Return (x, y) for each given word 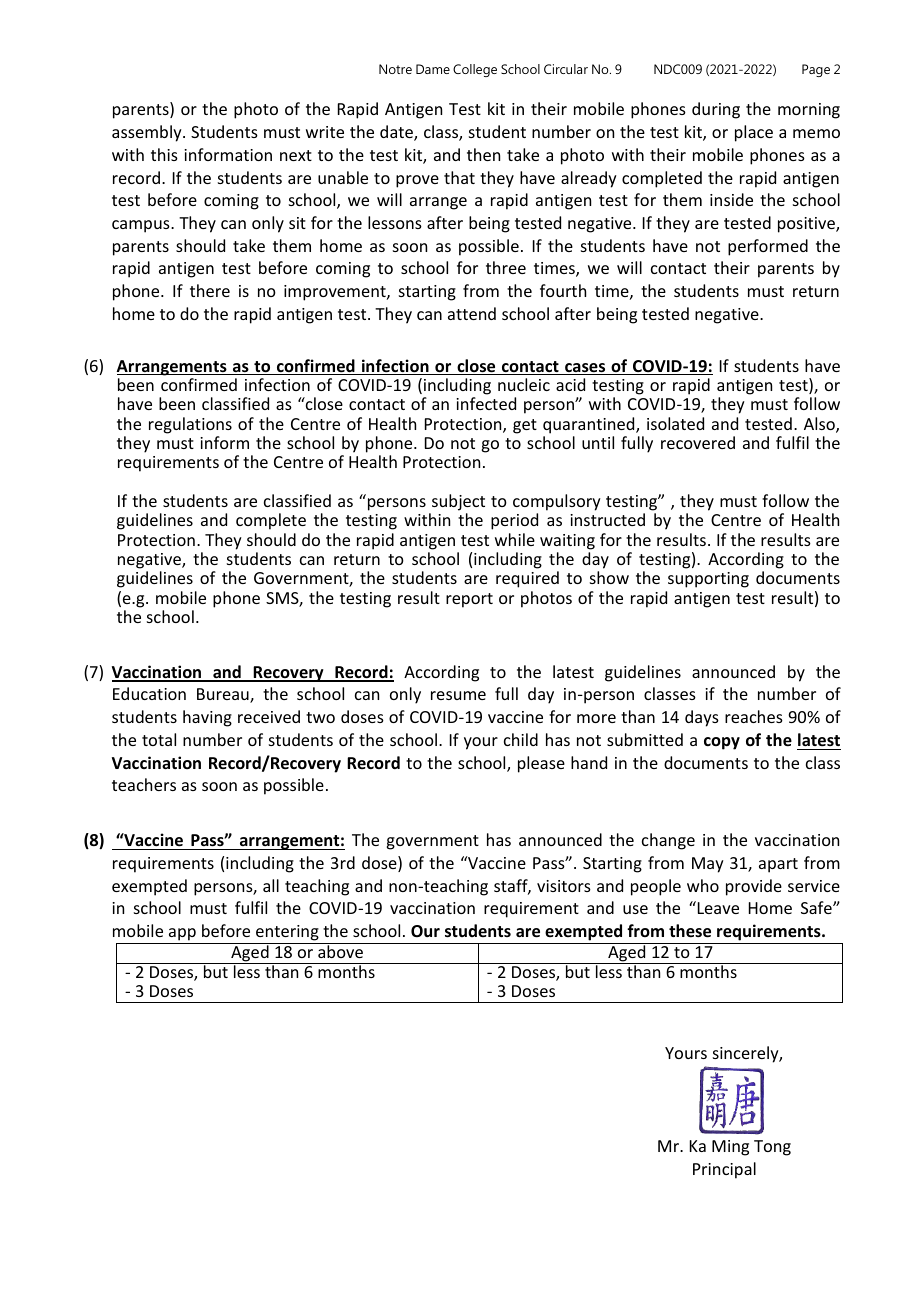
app (182, 936)
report (469, 600)
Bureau (224, 695)
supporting (708, 580)
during (716, 110)
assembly (148, 133)
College (475, 70)
